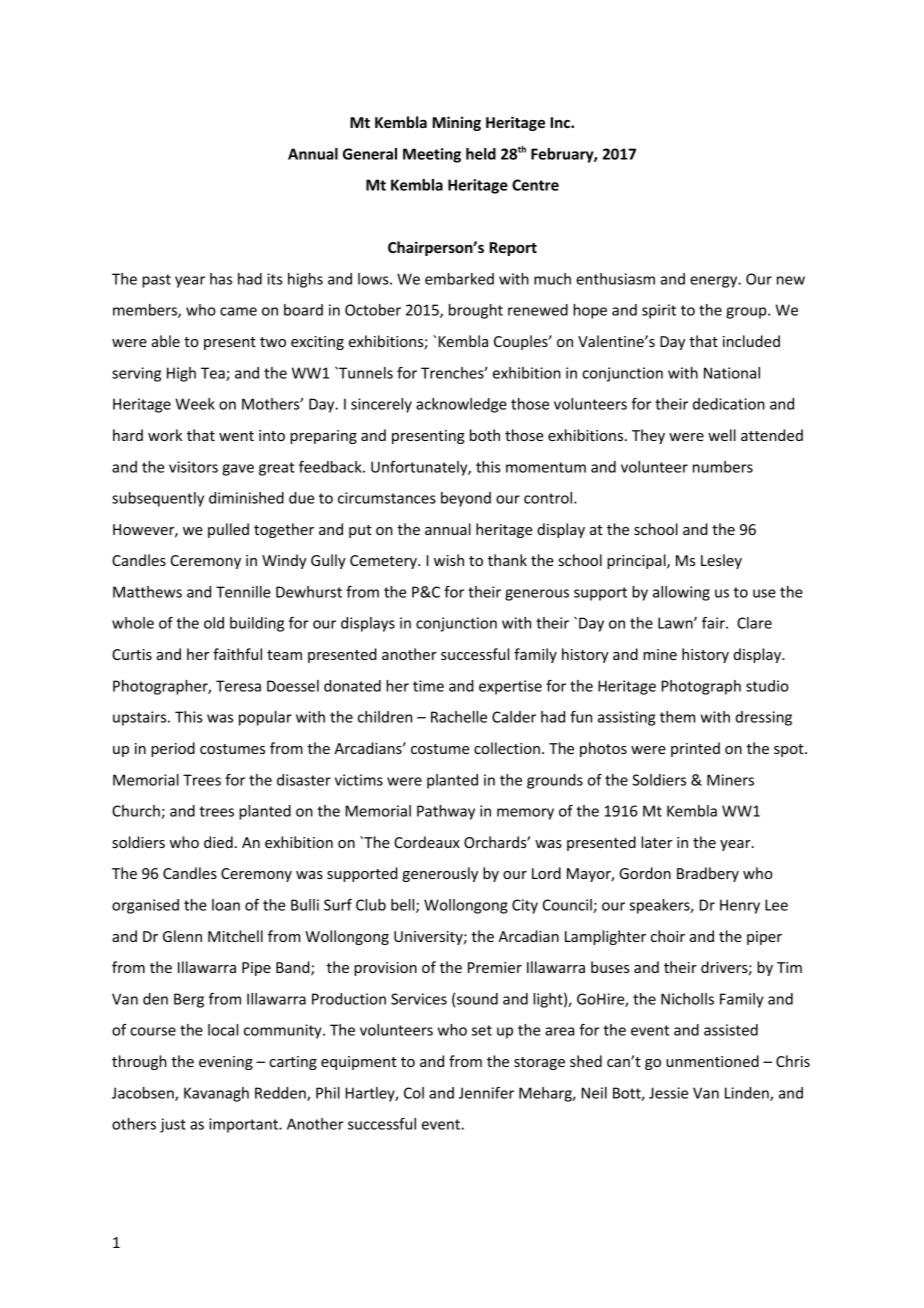 The width and height of the screenshot is (924, 1308). What do you see at coordinates (216, 1094) in the screenshot?
I see `Kavanagh` at bounding box center [216, 1094].
